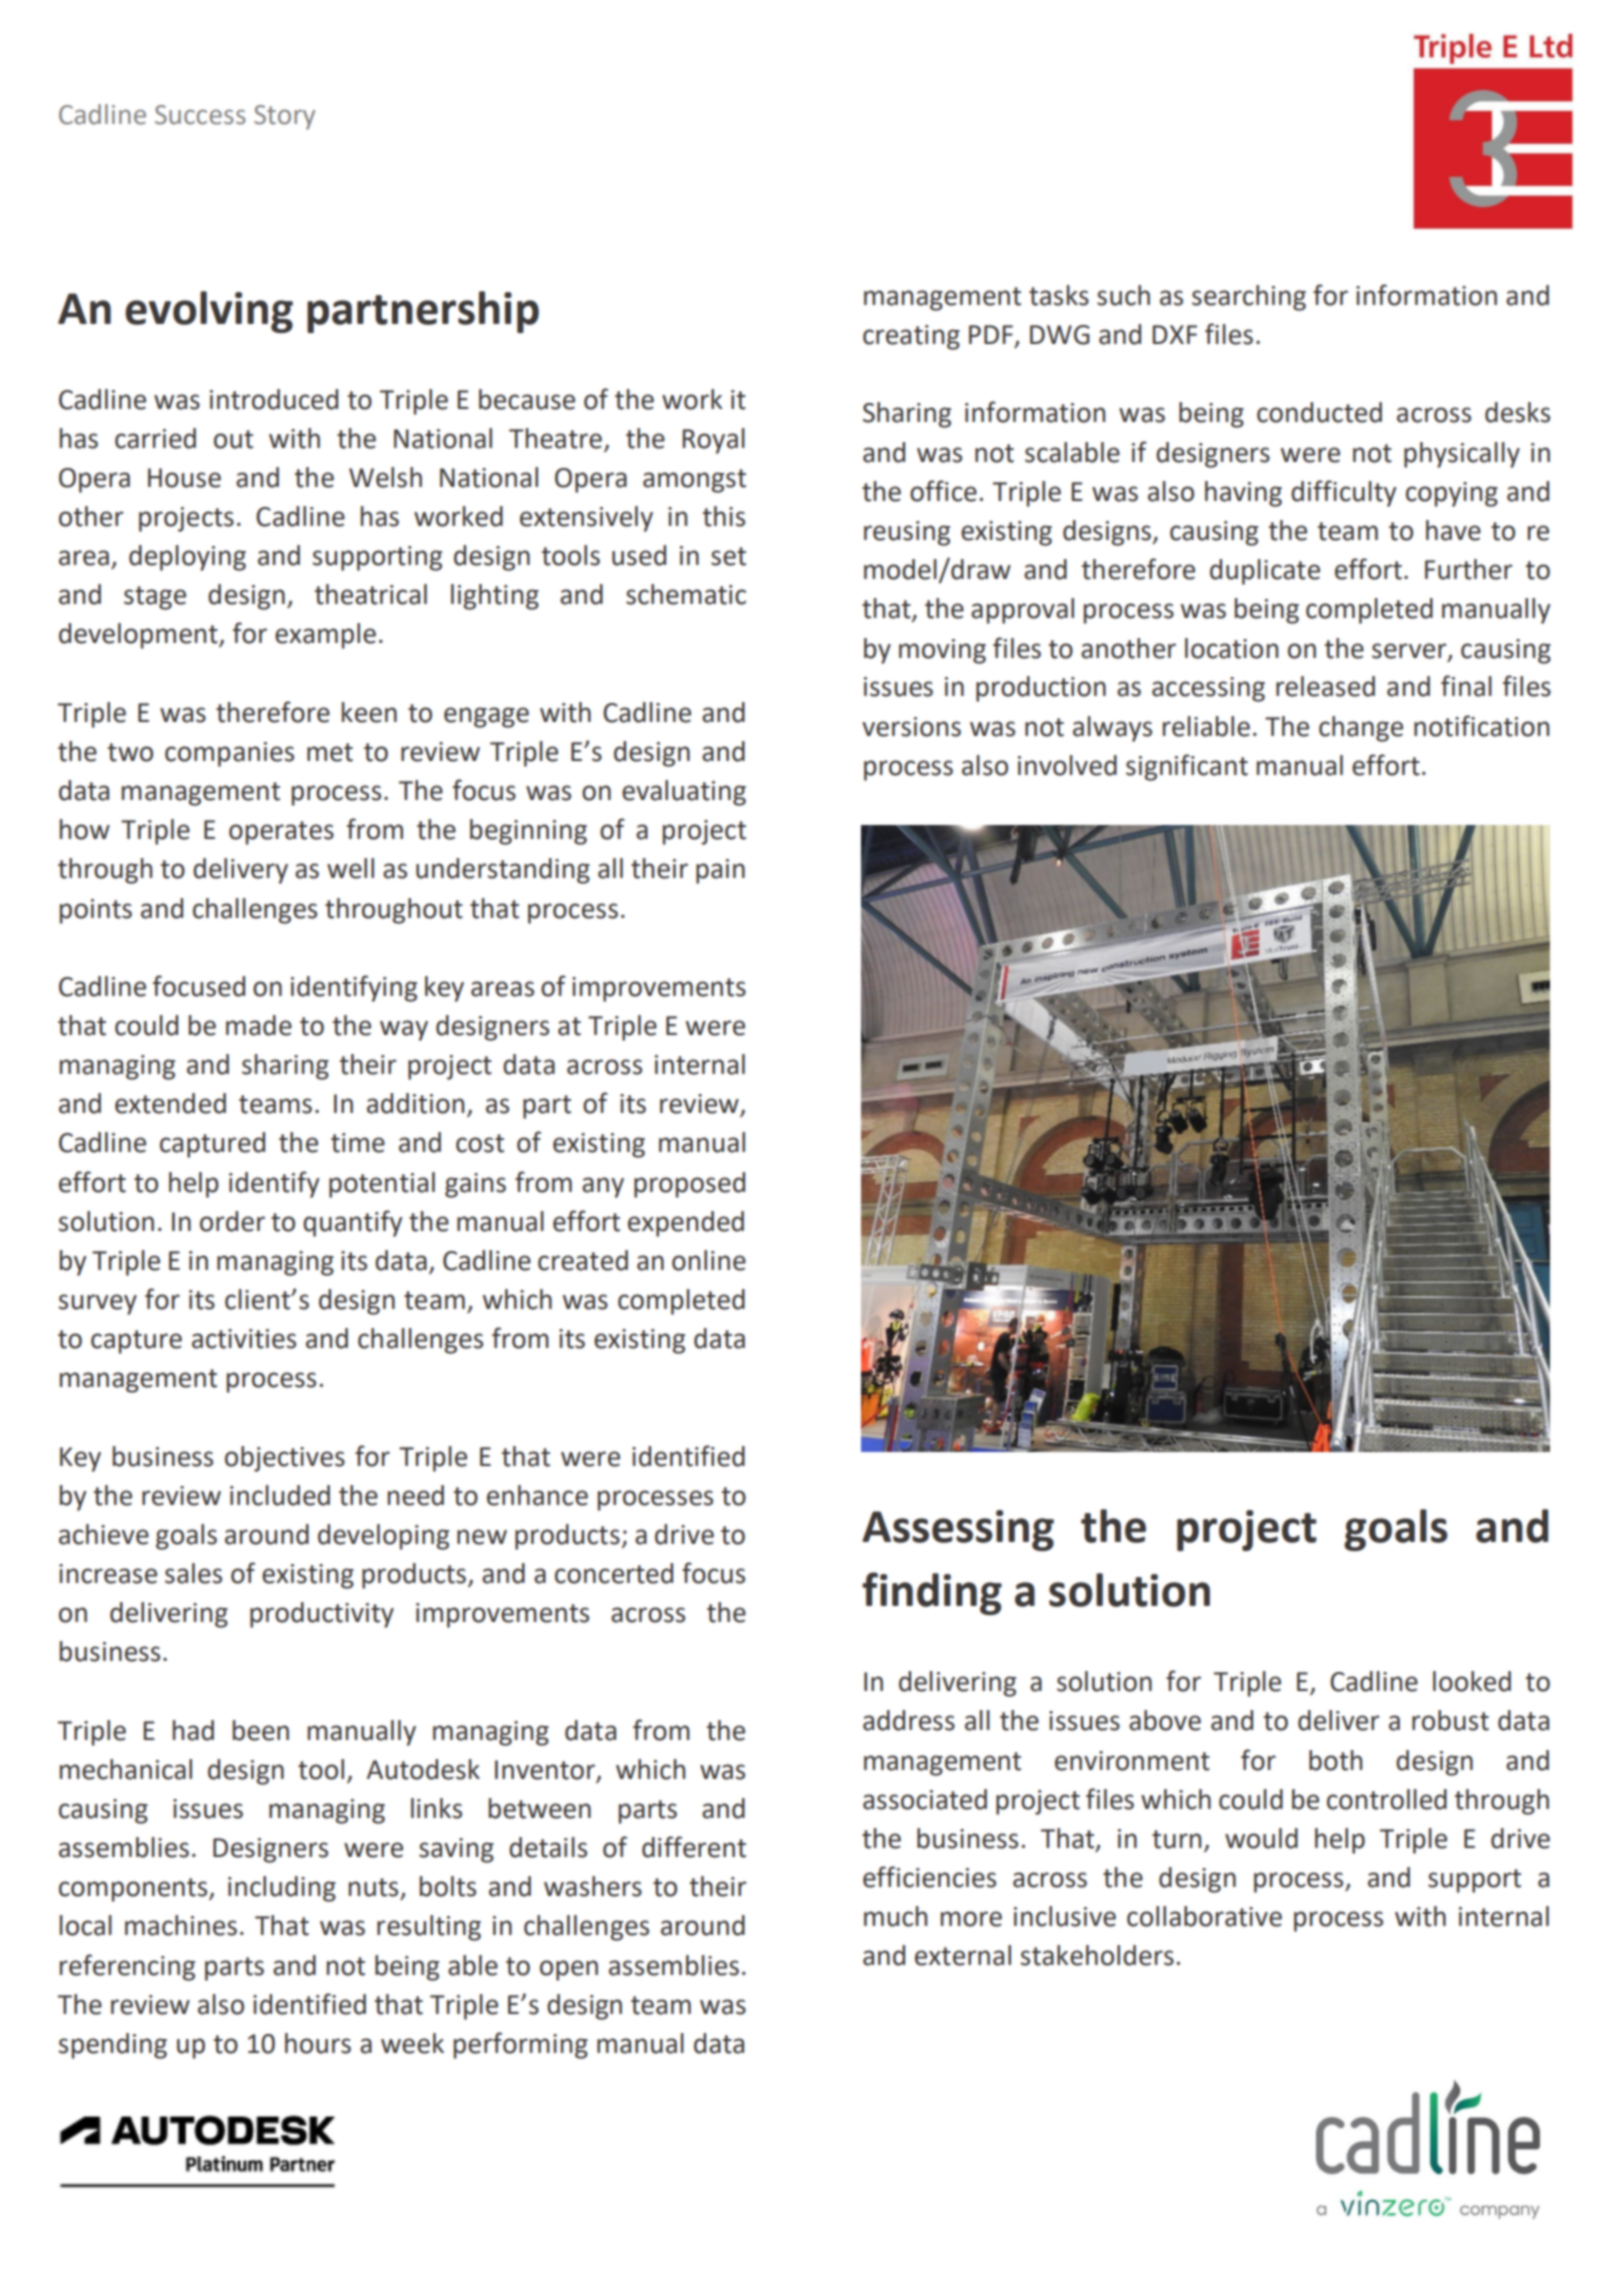  What do you see at coordinates (1249, 298) in the screenshot?
I see `searching` at bounding box center [1249, 298].
